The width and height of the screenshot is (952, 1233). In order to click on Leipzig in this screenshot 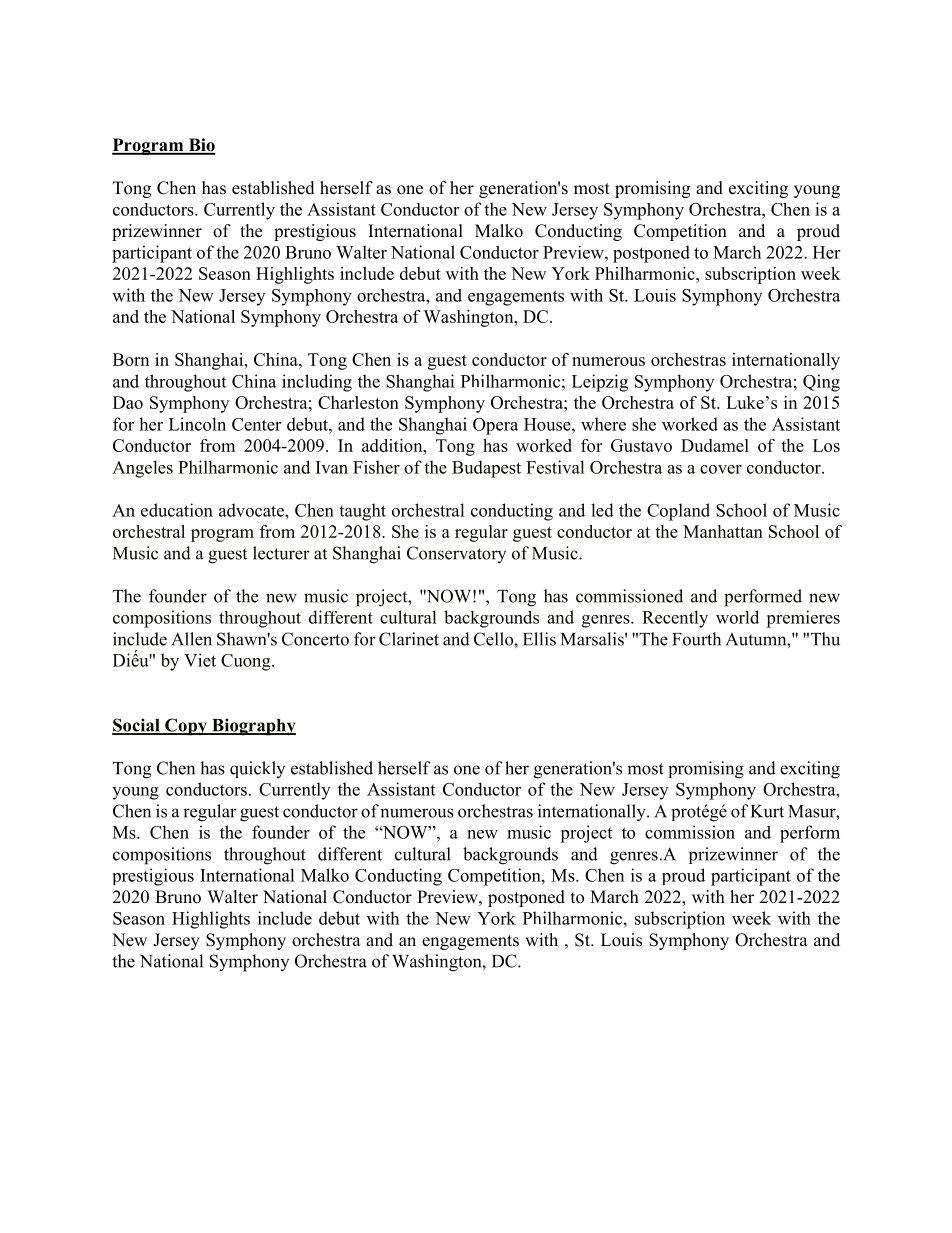, I will do `click(600, 383)`.
